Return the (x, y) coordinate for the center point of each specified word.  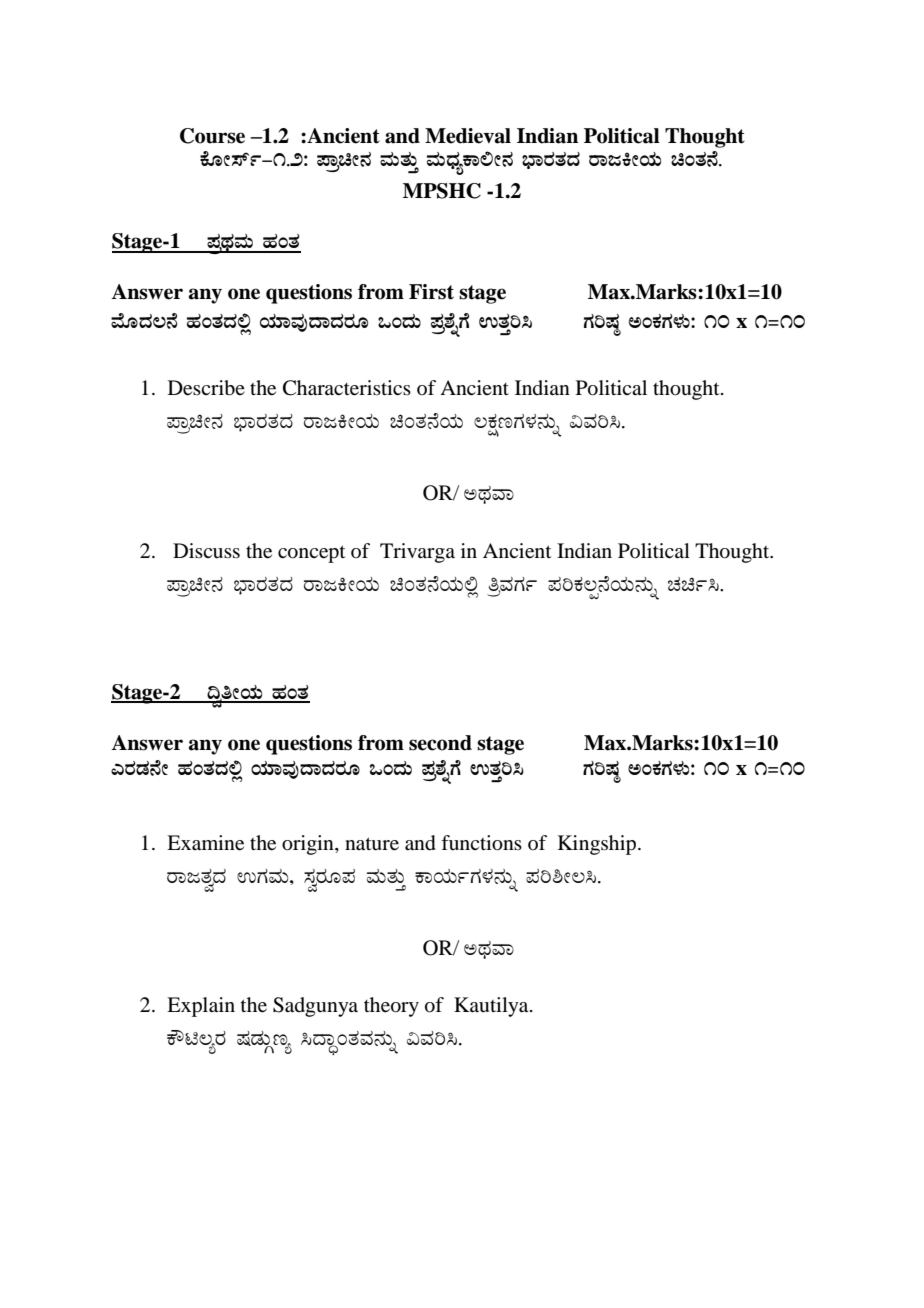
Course (212, 136)
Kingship (598, 845)
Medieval (468, 136)
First (431, 292)
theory (391, 1007)
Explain (201, 1007)
